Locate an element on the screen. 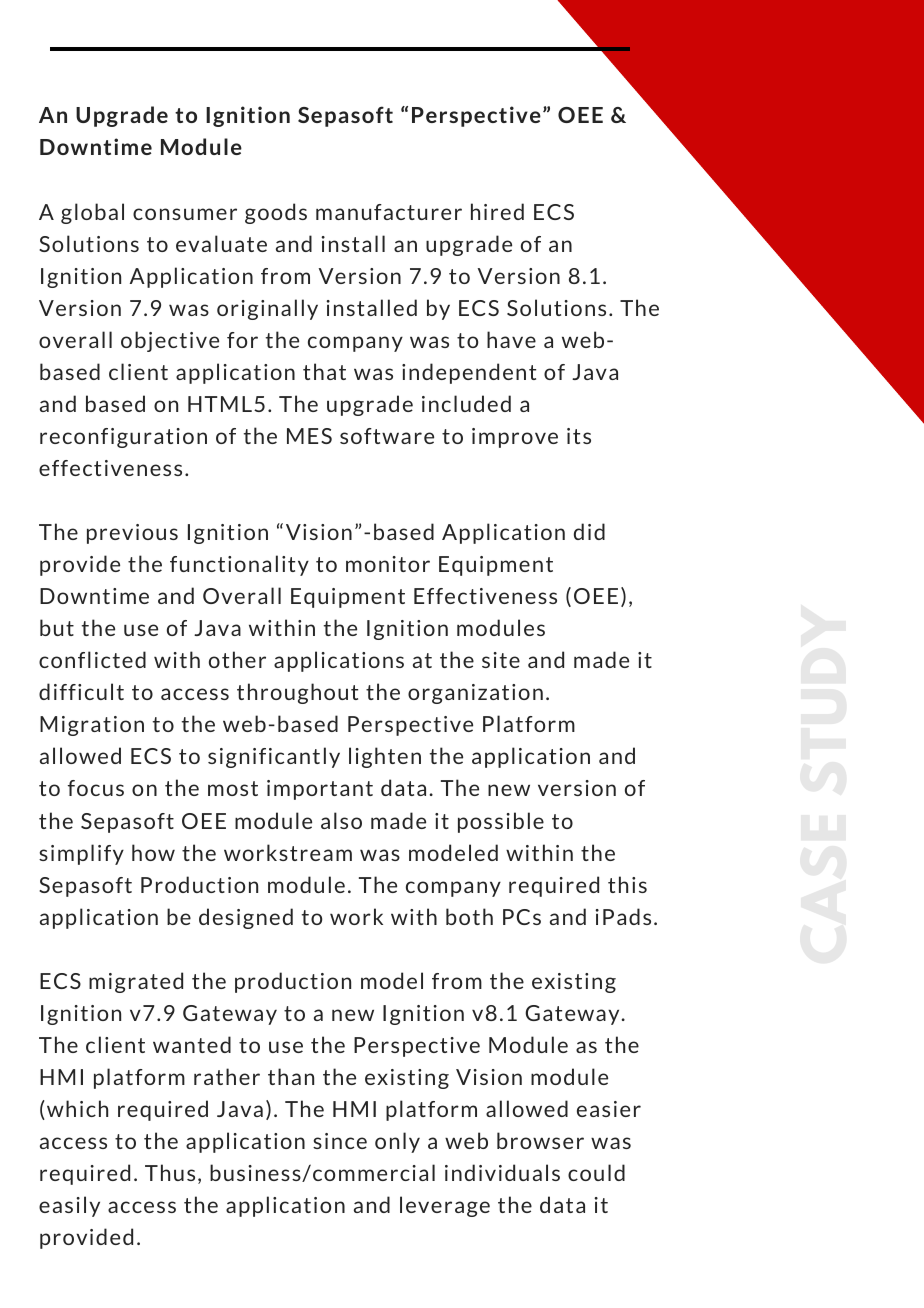 This screenshot has width=924, height=1308. Thus is located at coordinates (170, 1172).
